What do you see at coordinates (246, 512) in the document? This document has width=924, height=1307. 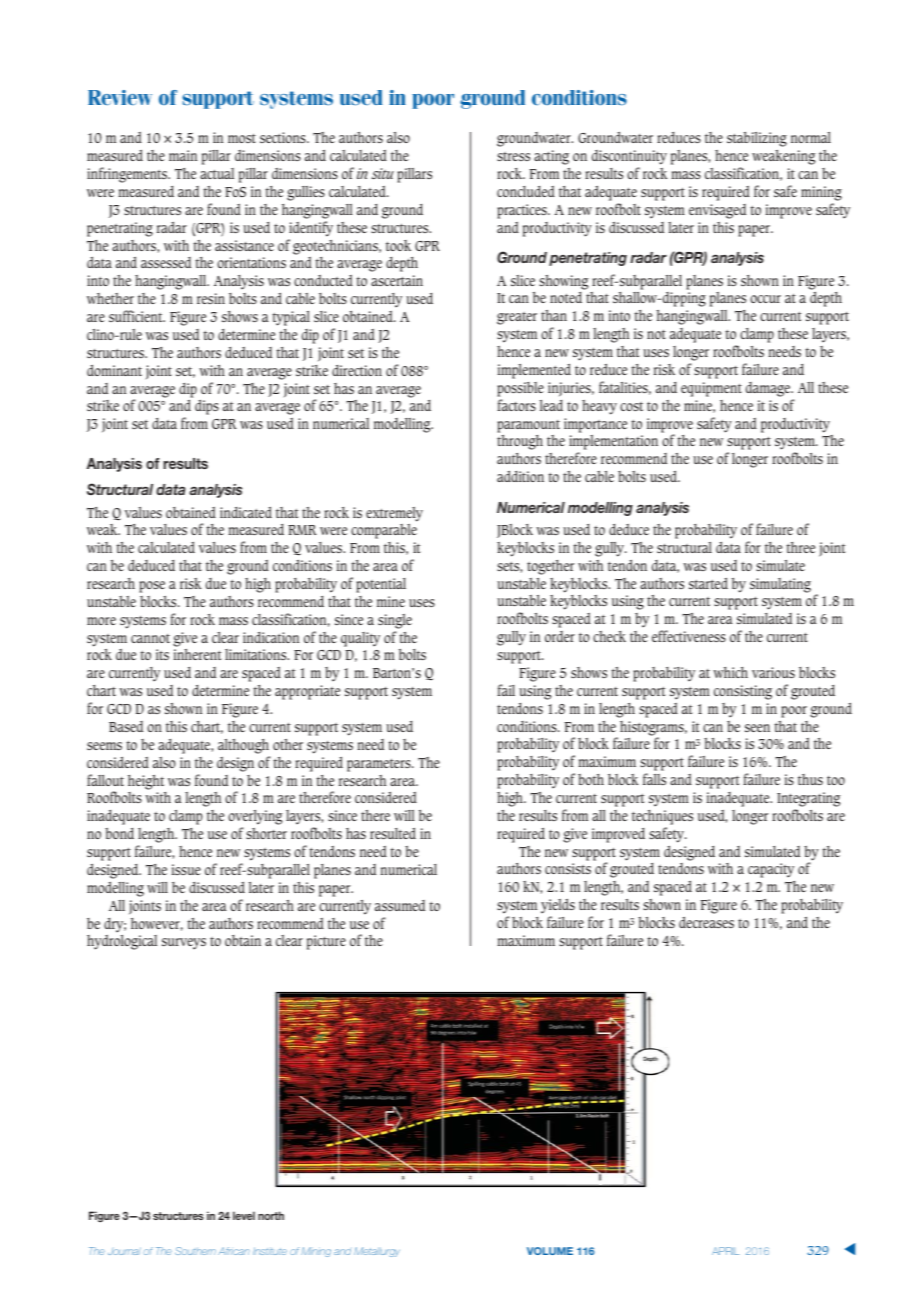 I see `indicated` at bounding box center [246, 512].
